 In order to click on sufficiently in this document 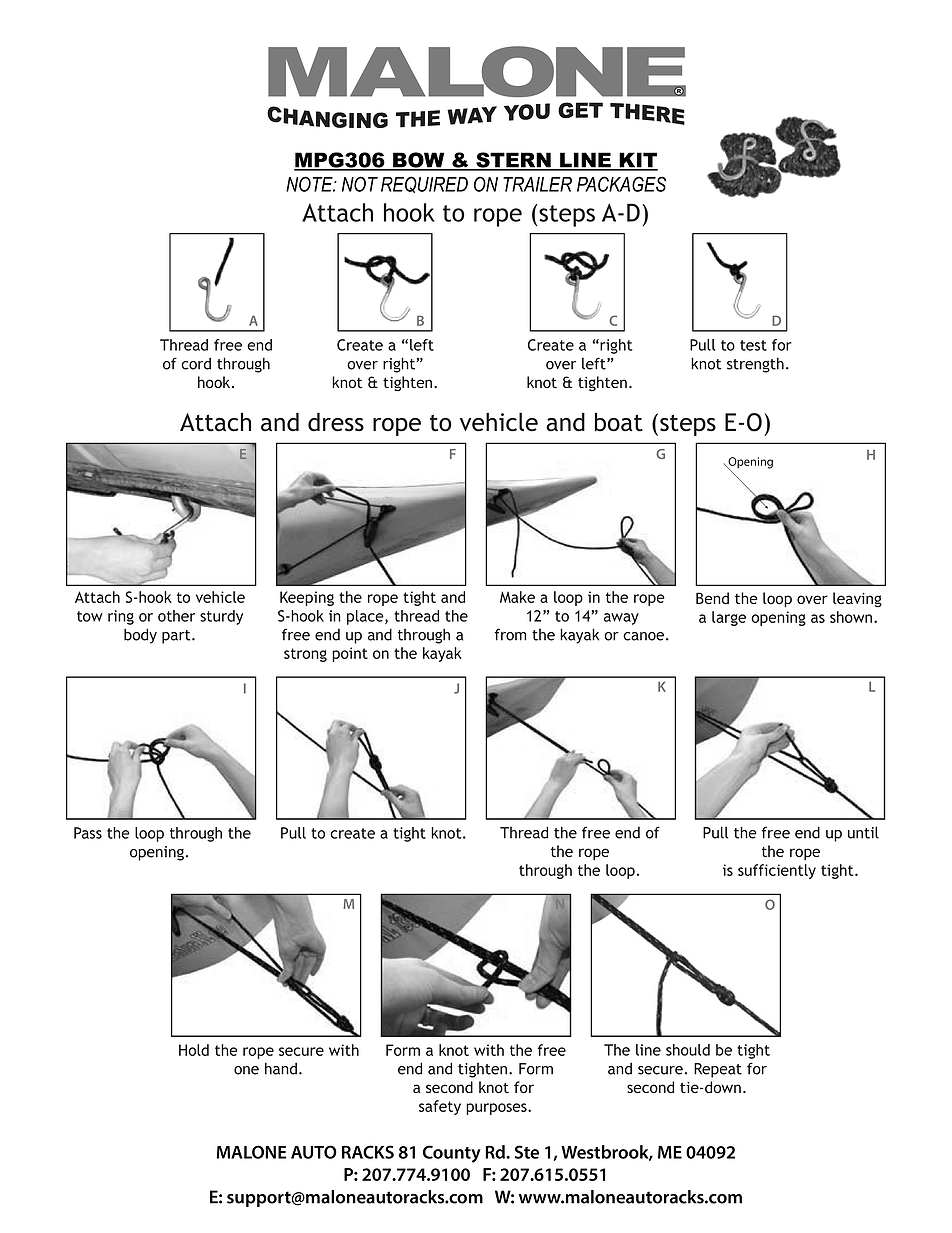, I will do `click(777, 871)`.
